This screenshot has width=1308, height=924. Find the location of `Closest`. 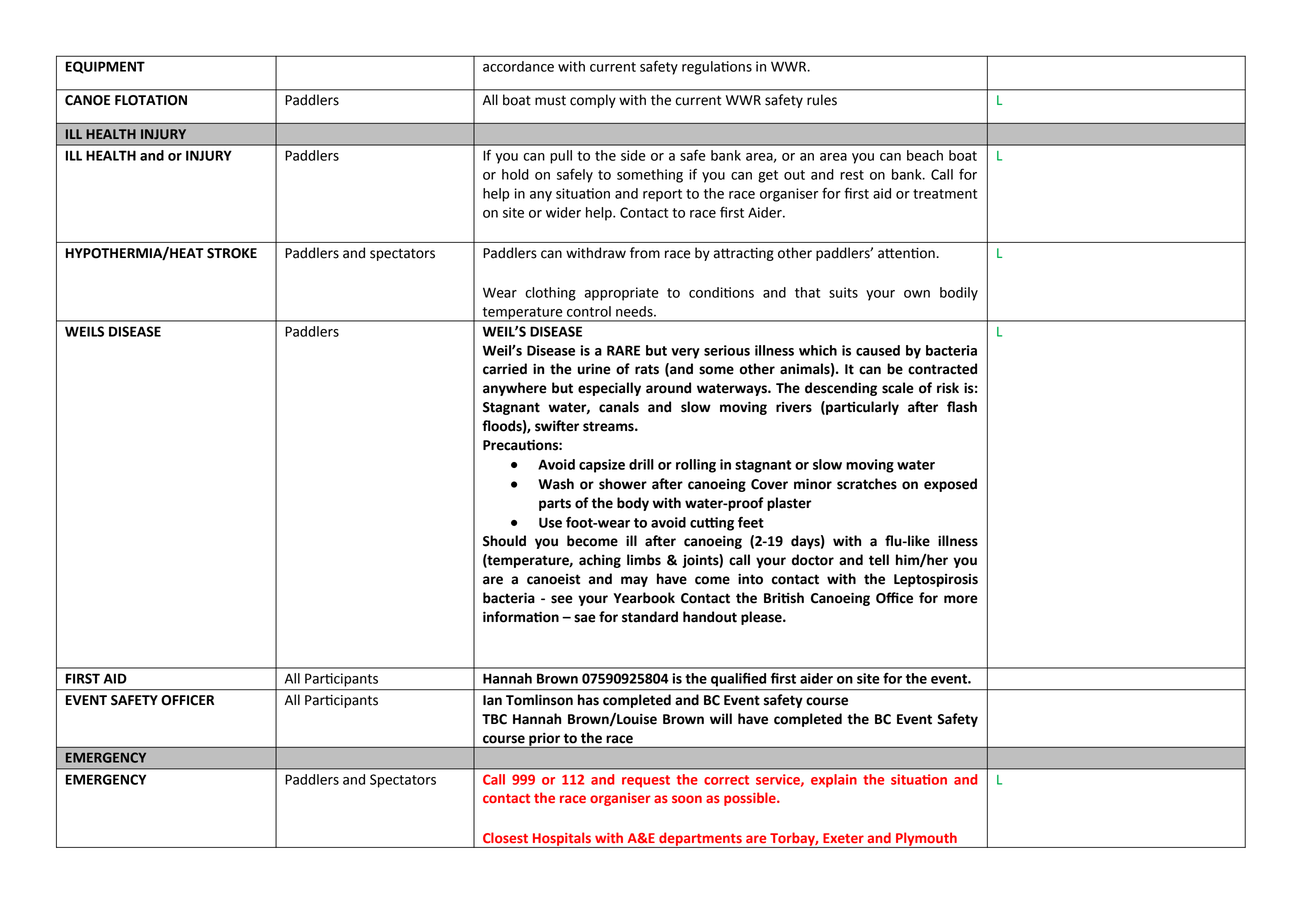

Closest is located at coordinates (505, 837).
